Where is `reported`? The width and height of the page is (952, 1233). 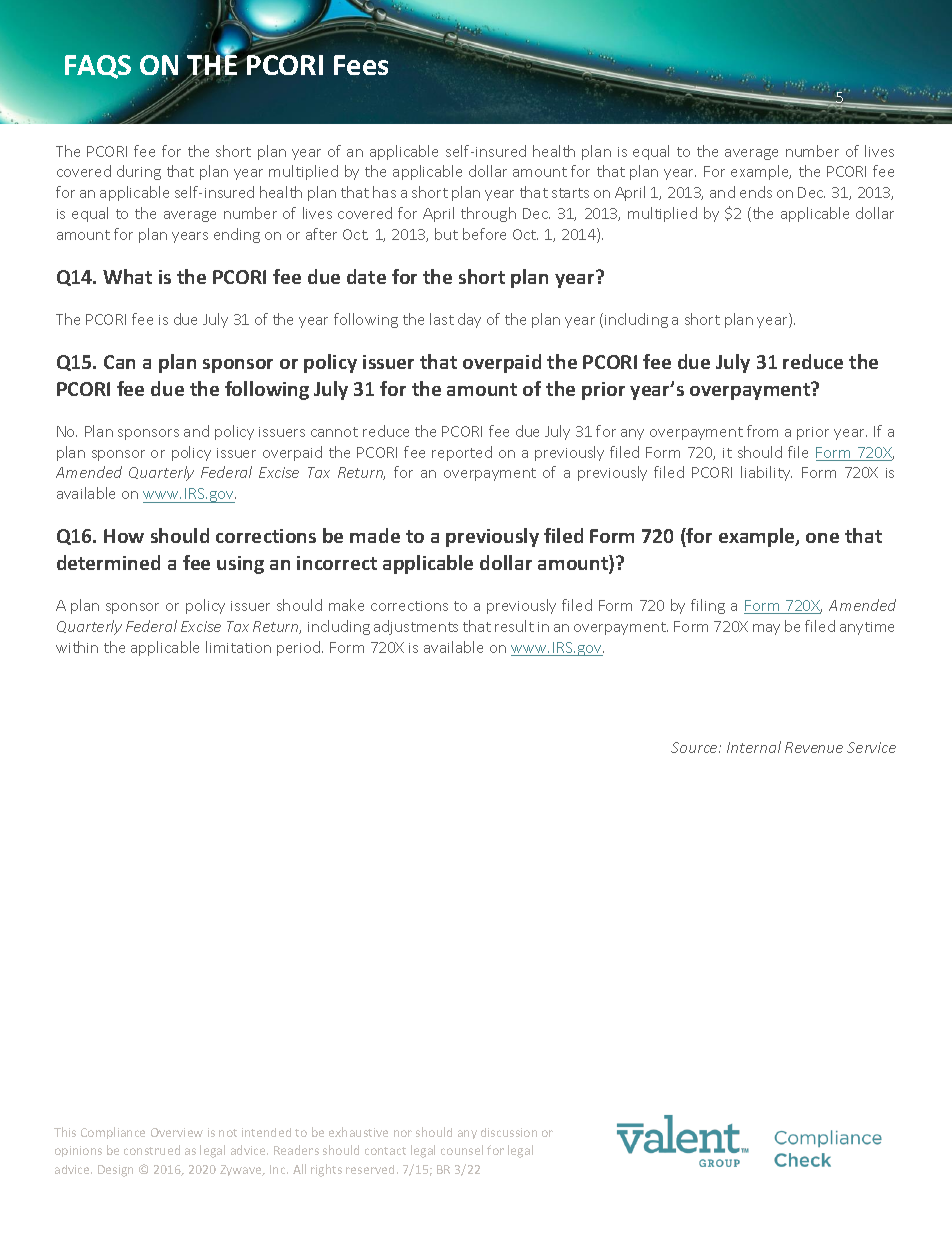
reported is located at coordinates (462, 453).
